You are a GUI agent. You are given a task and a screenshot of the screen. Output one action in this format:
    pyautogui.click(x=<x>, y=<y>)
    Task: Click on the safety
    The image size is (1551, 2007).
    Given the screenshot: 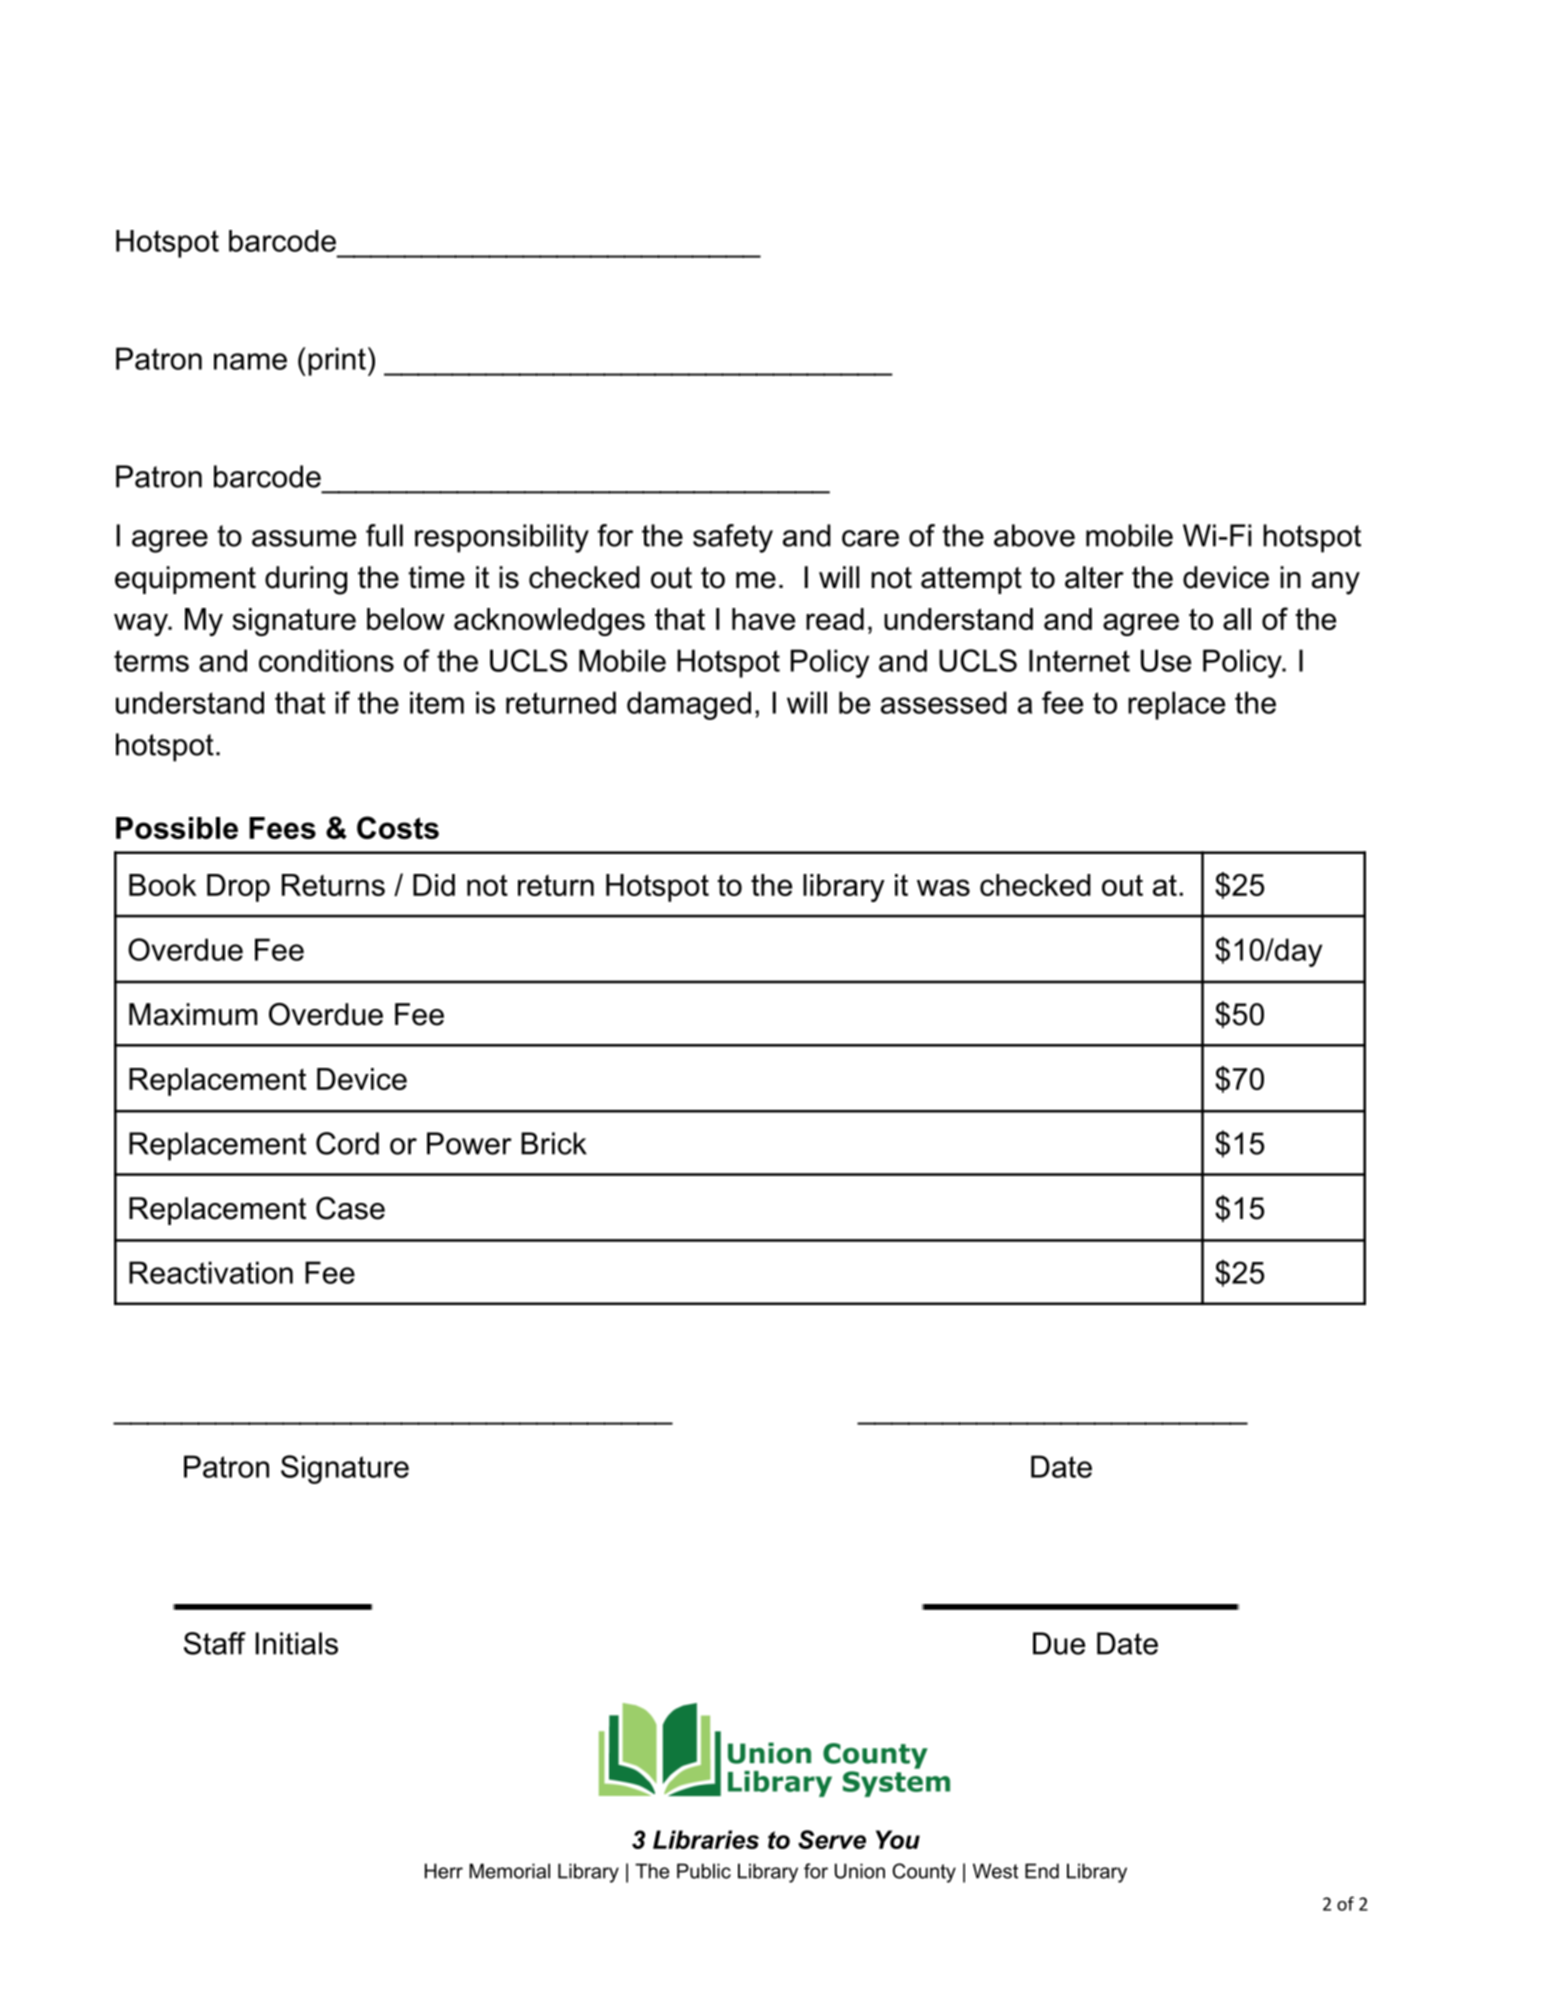 What is the action you would take?
    pyautogui.click(x=733, y=538)
